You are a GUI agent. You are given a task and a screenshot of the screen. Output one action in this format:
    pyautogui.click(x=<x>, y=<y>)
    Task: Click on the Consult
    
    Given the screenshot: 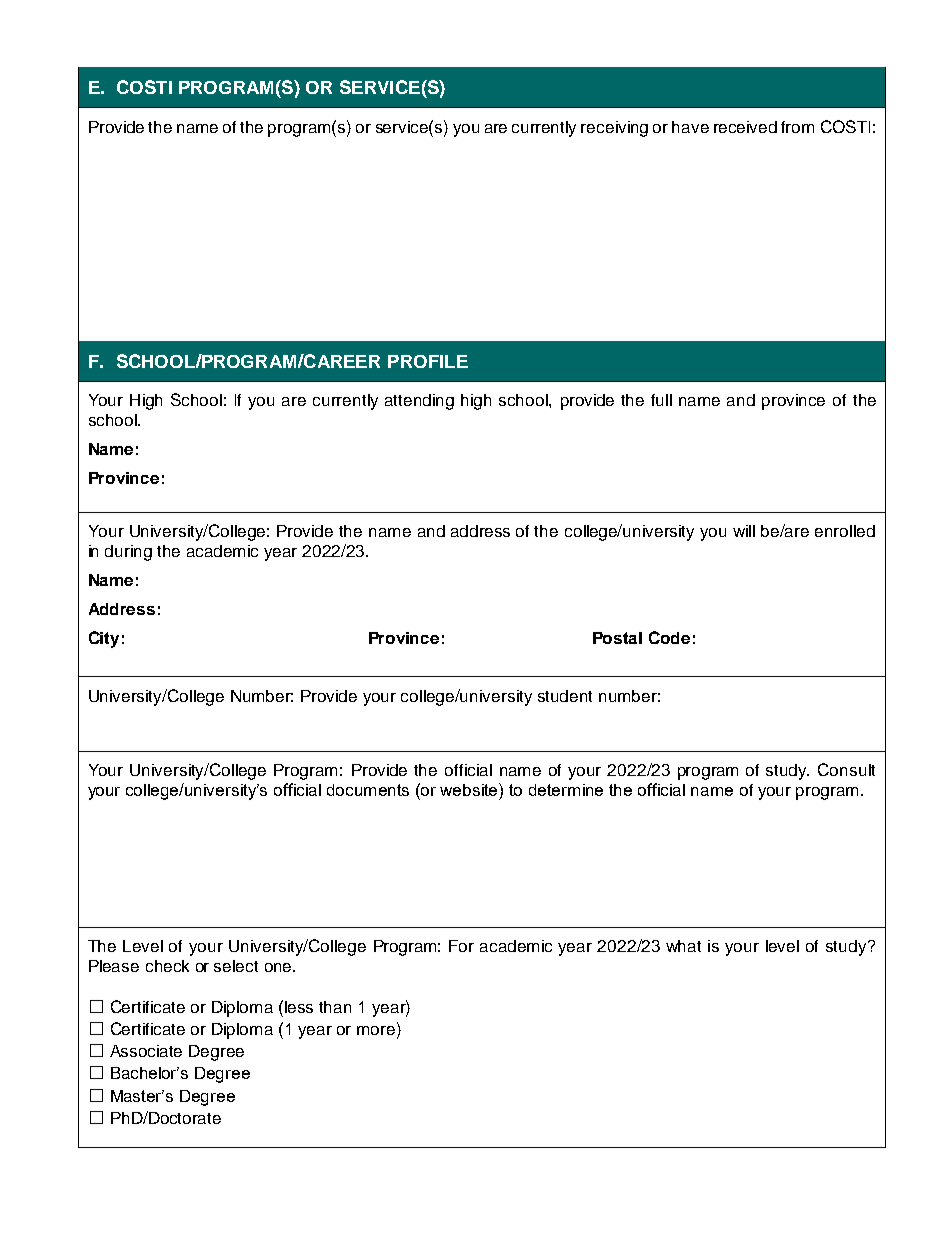 What is the action you would take?
    pyautogui.click(x=846, y=769)
